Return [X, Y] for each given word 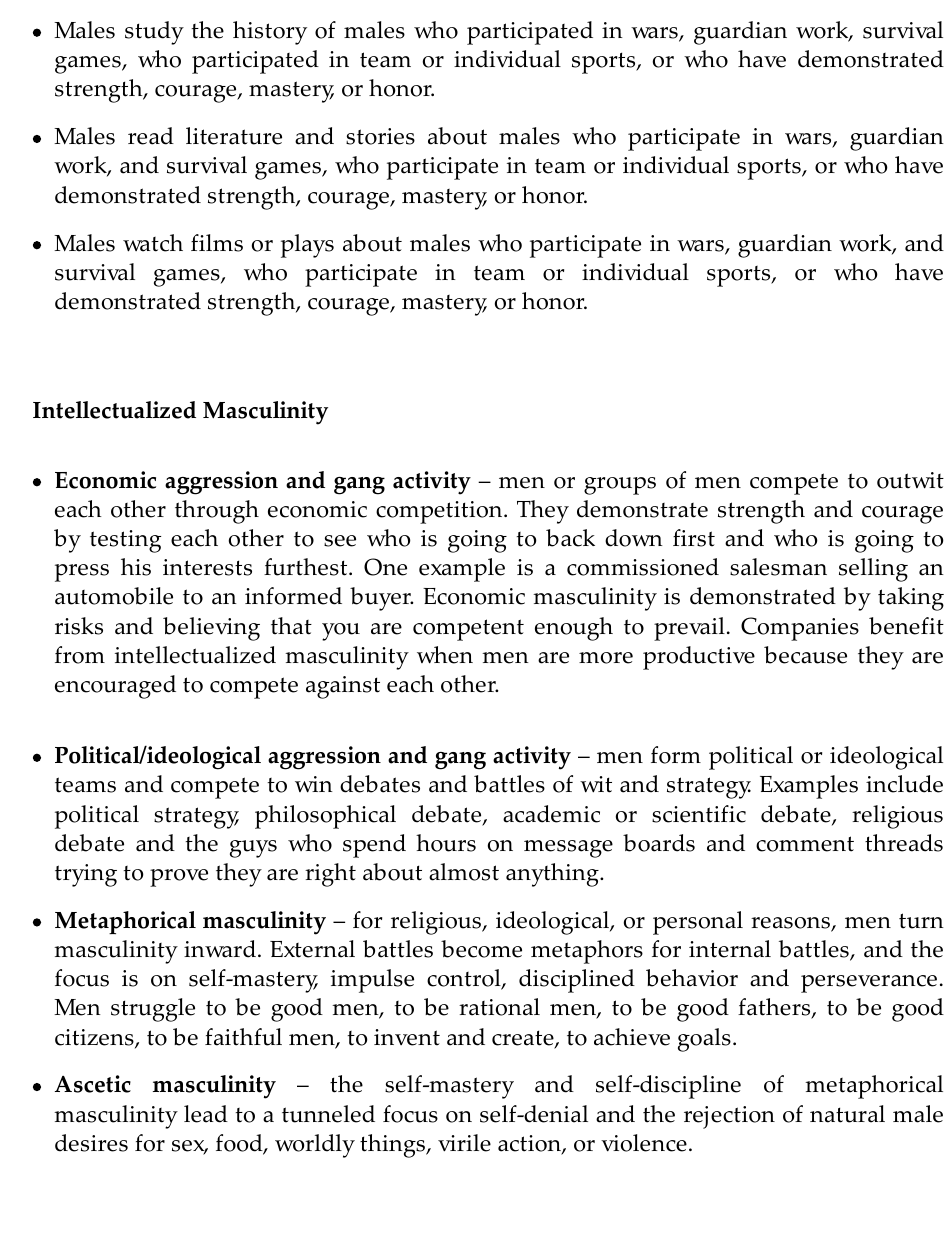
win [314, 784]
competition [440, 512]
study [154, 33]
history [270, 33]
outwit [910, 480]
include [904, 784]
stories [380, 136]
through [217, 512]
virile [464, 1143]
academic [551, 814]
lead [206, 1114]
